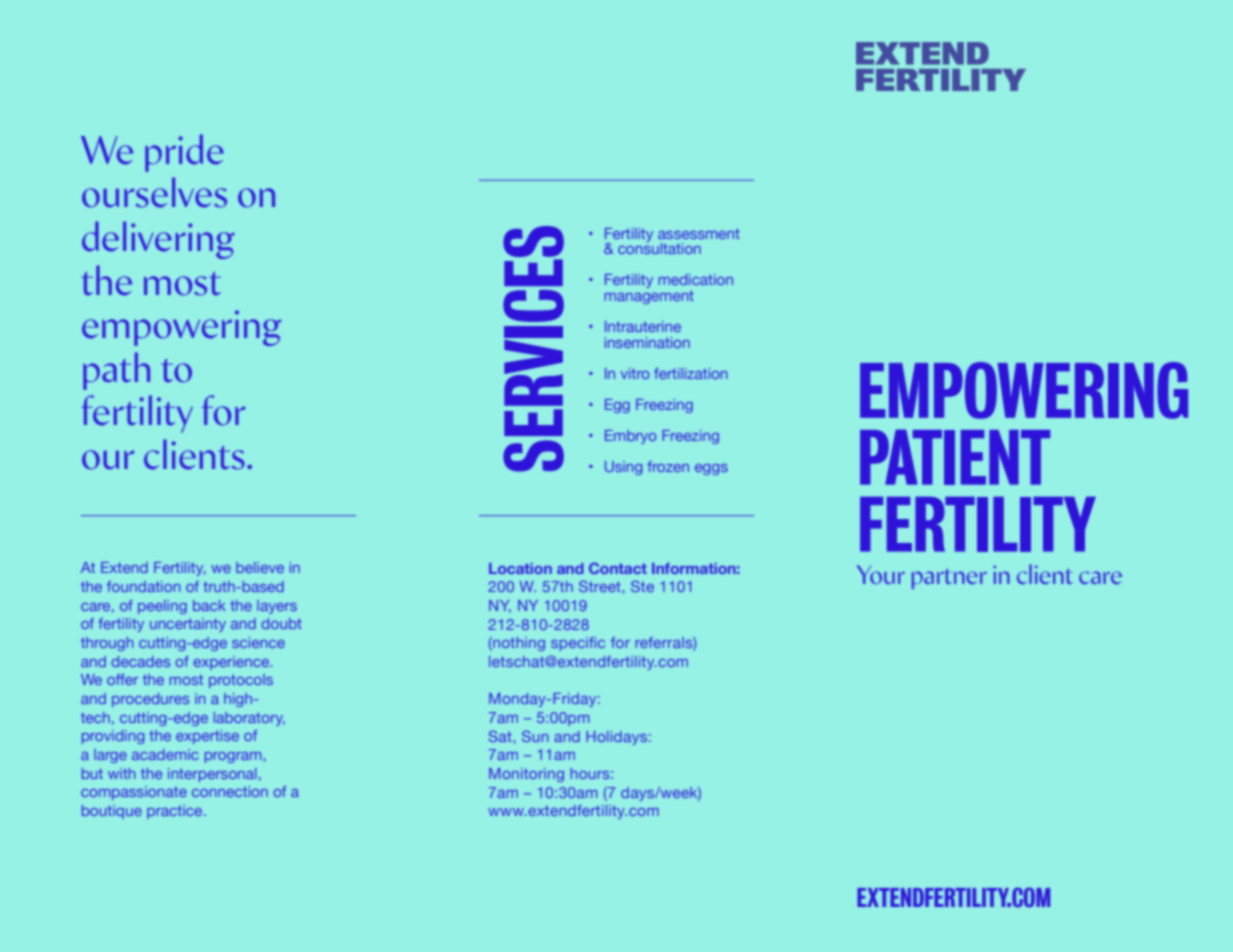 This image has height=952, width=1233. I want to click on PATIENT, so click(955, 457).
